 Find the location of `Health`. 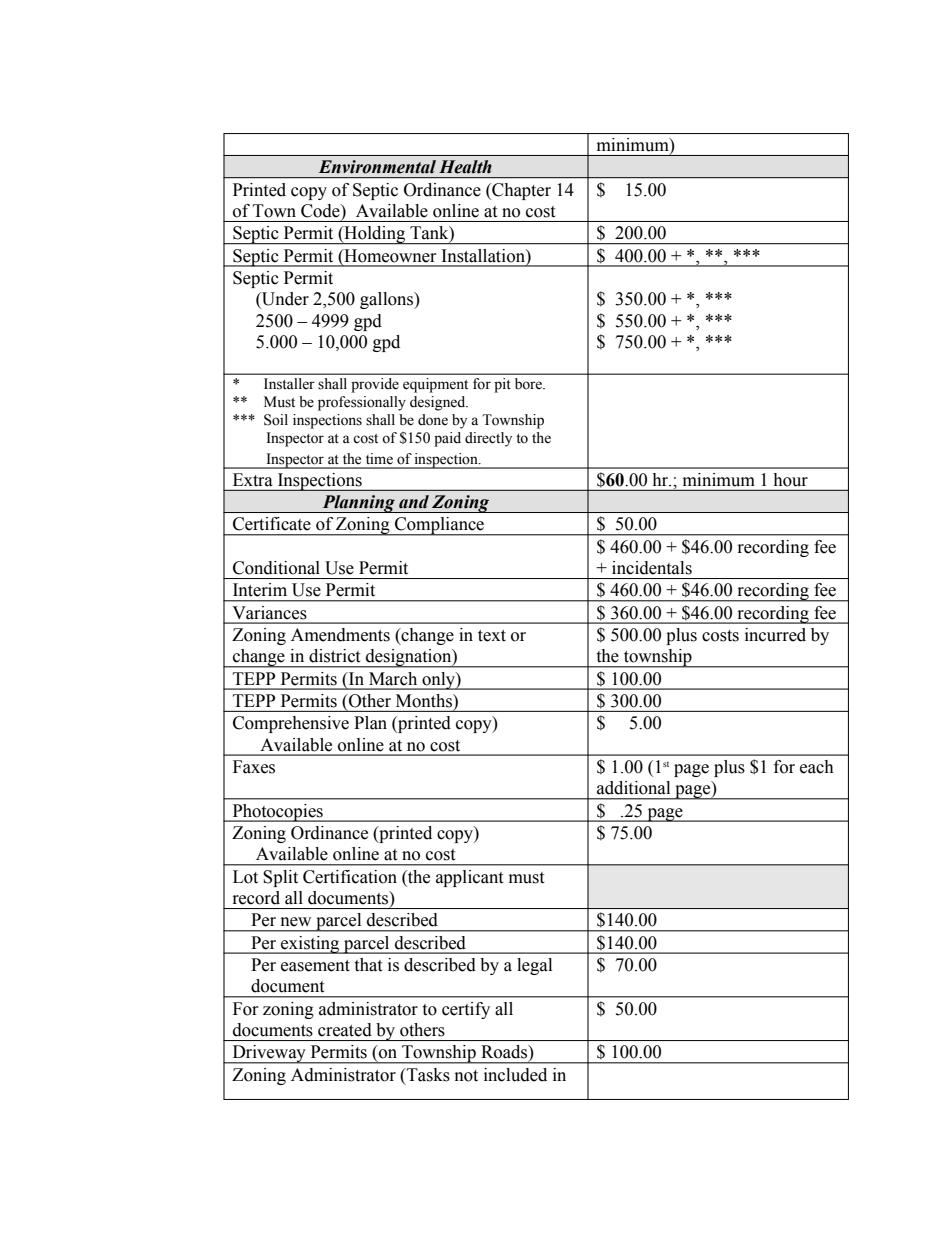

Health is located at coordinates (465, 167).
